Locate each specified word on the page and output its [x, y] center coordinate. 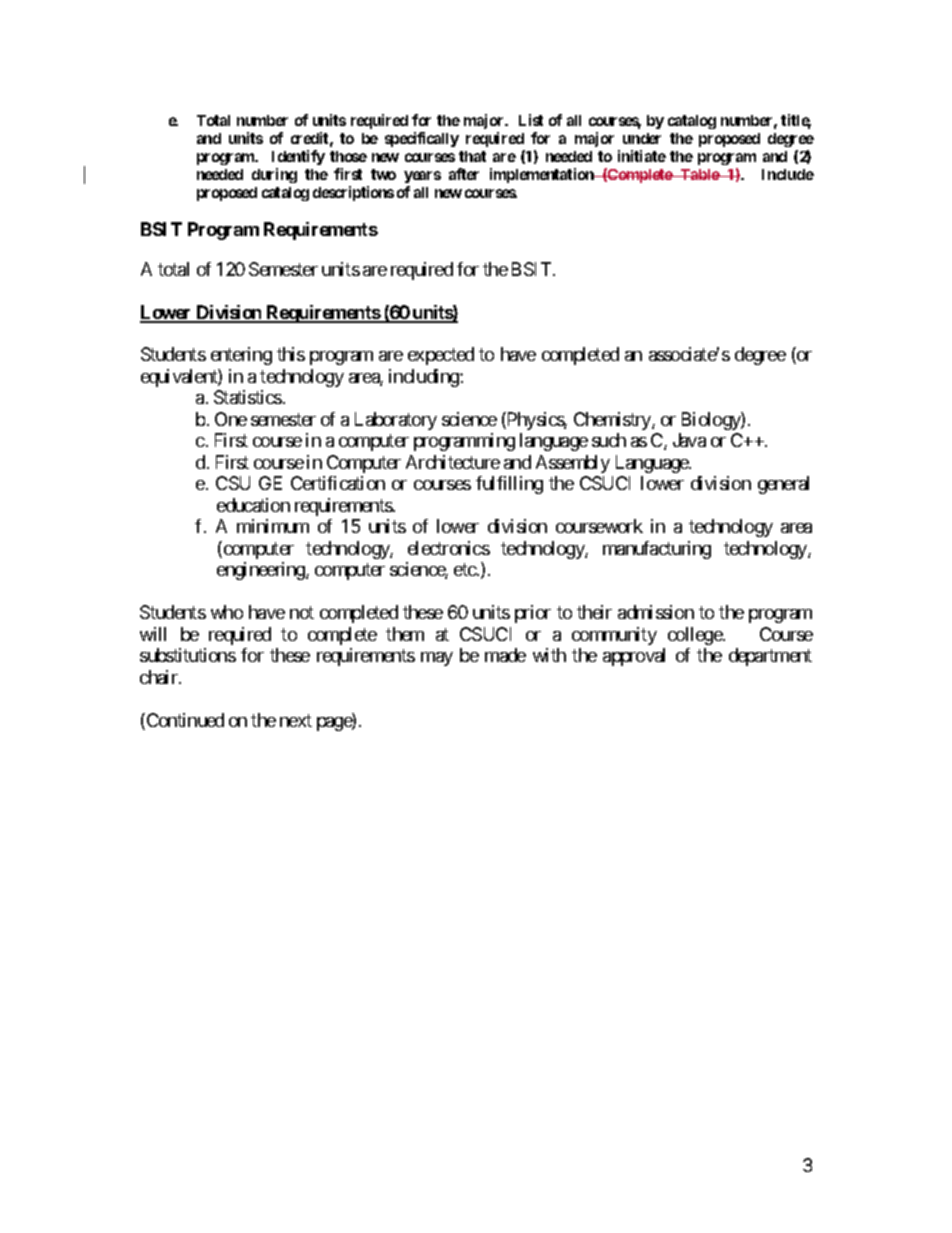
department [770, 657]
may [437, 659]
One [231, 419]
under [642, 138]
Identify [298, 157]
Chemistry [613, 421]
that [472, 156]
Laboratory [396, 421]
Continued [184, 721]
